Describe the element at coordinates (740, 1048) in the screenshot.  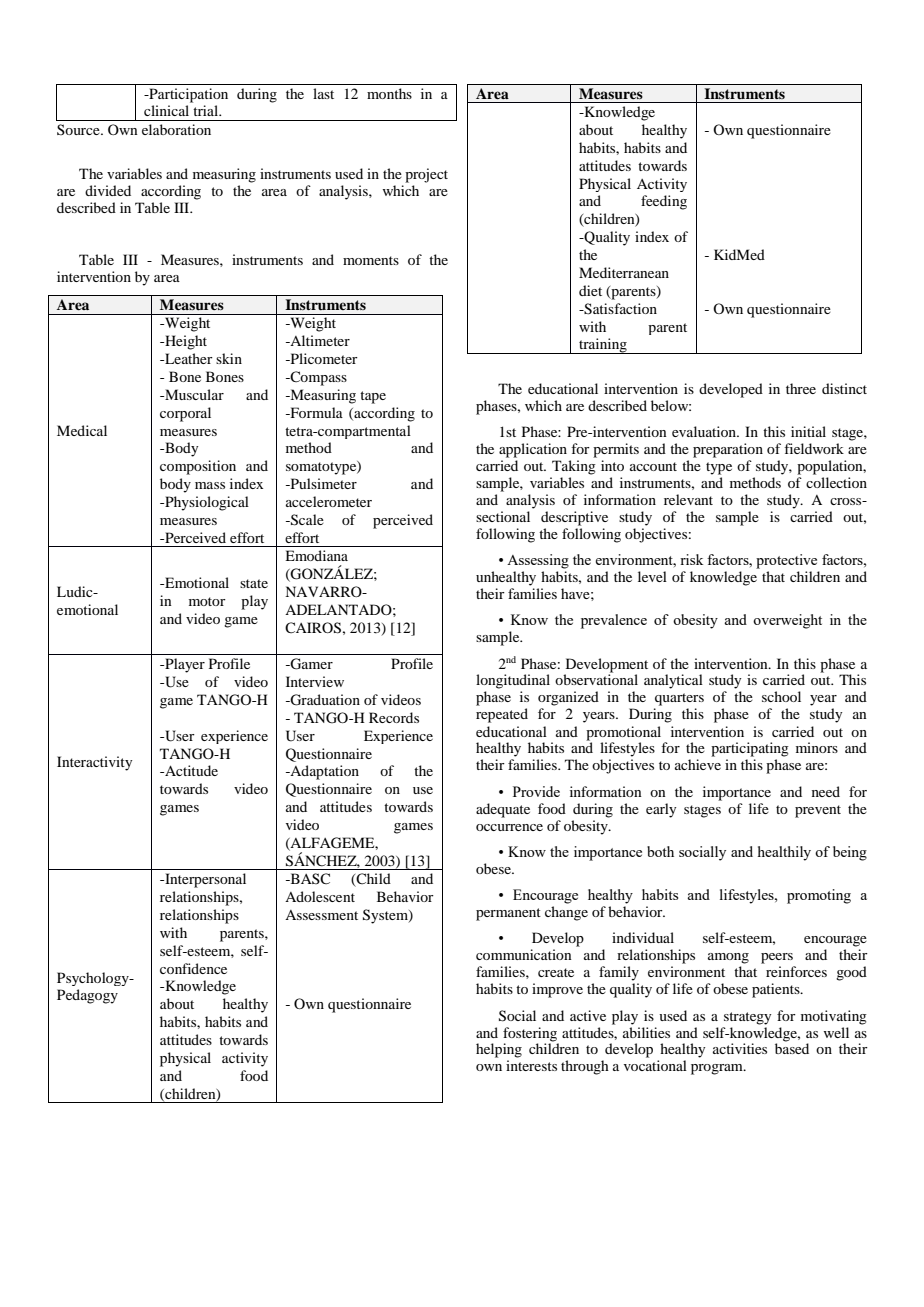
I see `activities` at that location.
